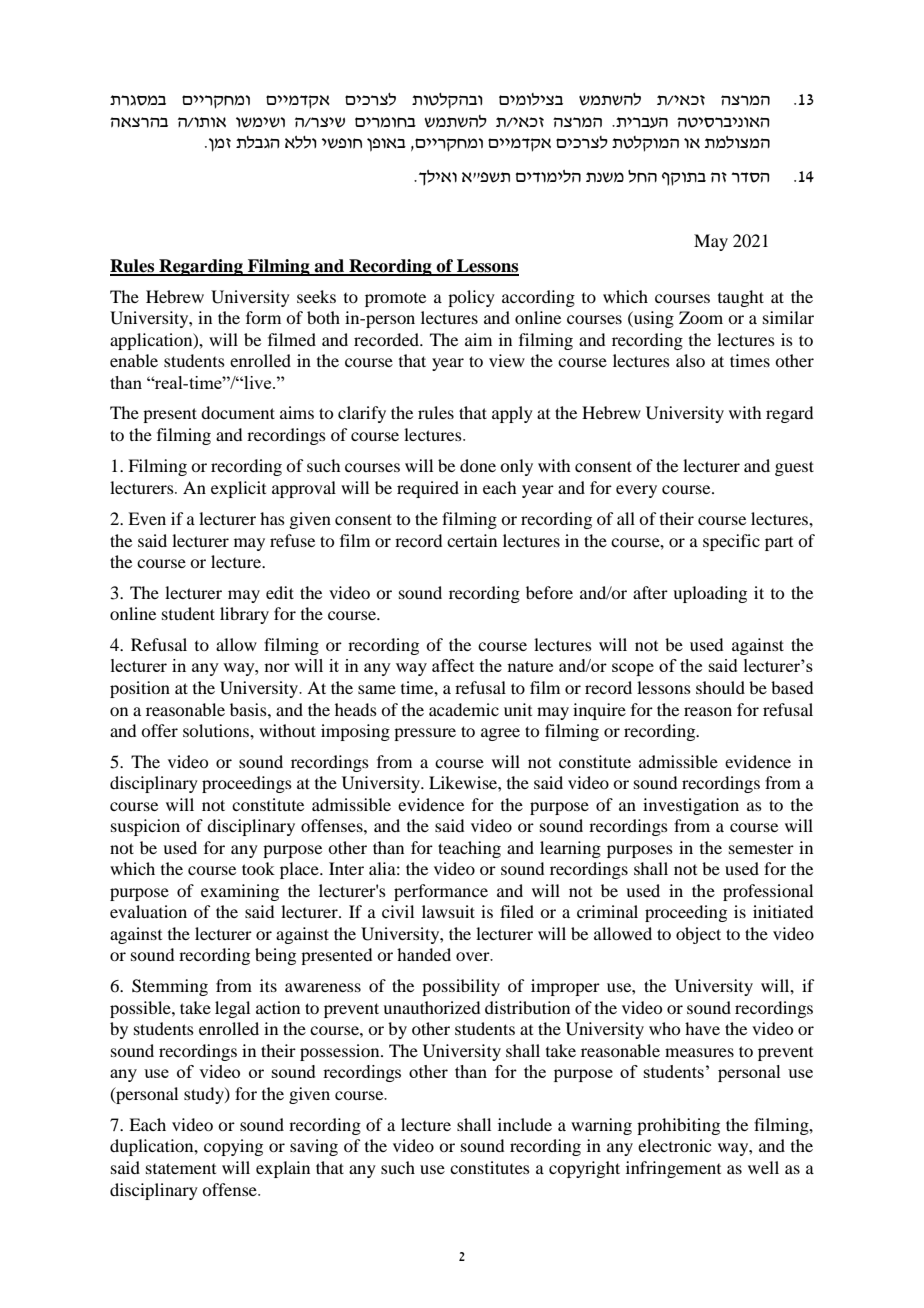 The image size is (924, 1308). What do you see at coordinates (701, 317) in the document?
I see `Zoom` at bounding box center [701, 317].
